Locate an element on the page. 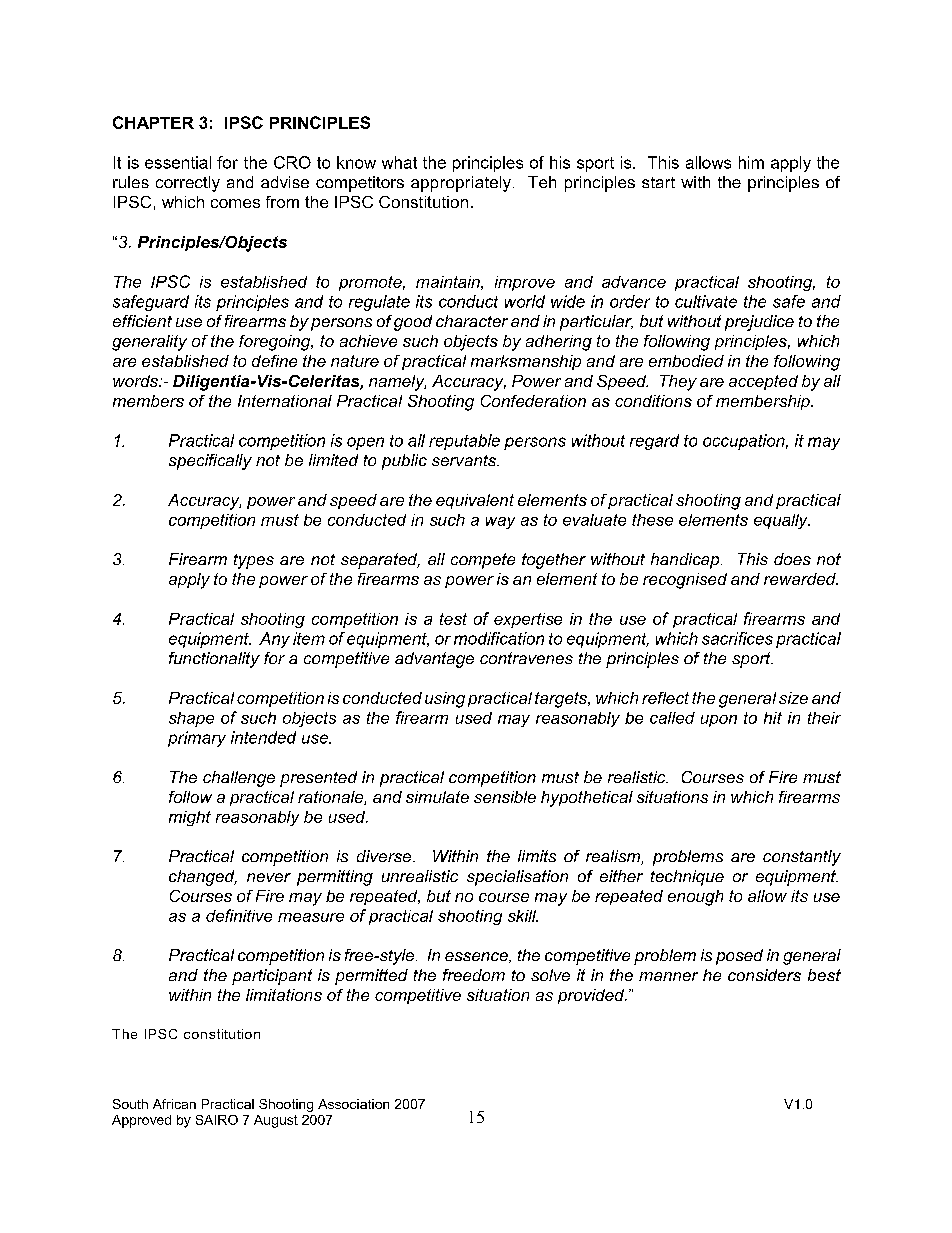 This image has width=952, height=1233. sensible is located at coordinates (505, 797).
